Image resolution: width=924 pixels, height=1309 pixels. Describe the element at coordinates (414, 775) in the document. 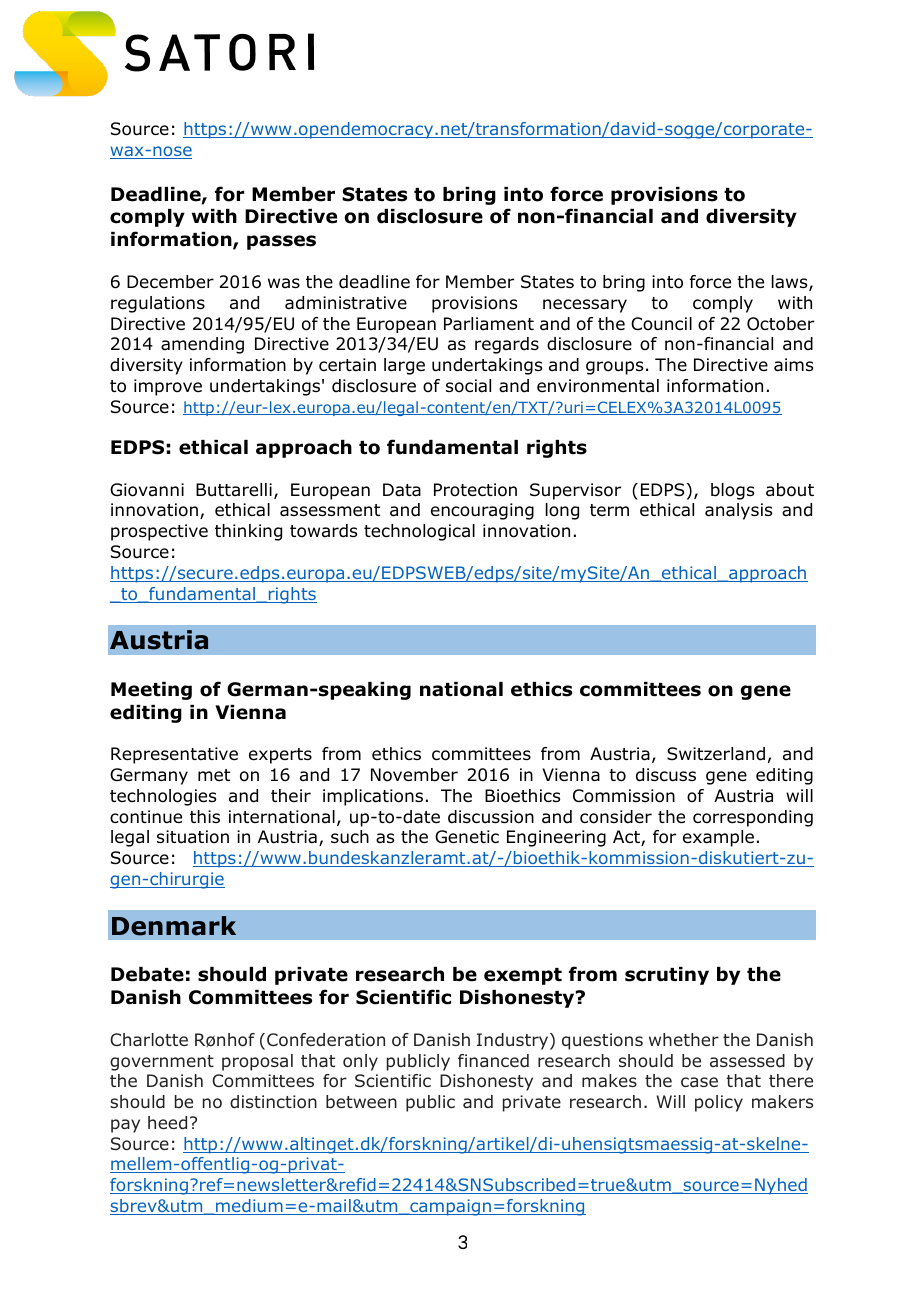

I see `November` at that location.
